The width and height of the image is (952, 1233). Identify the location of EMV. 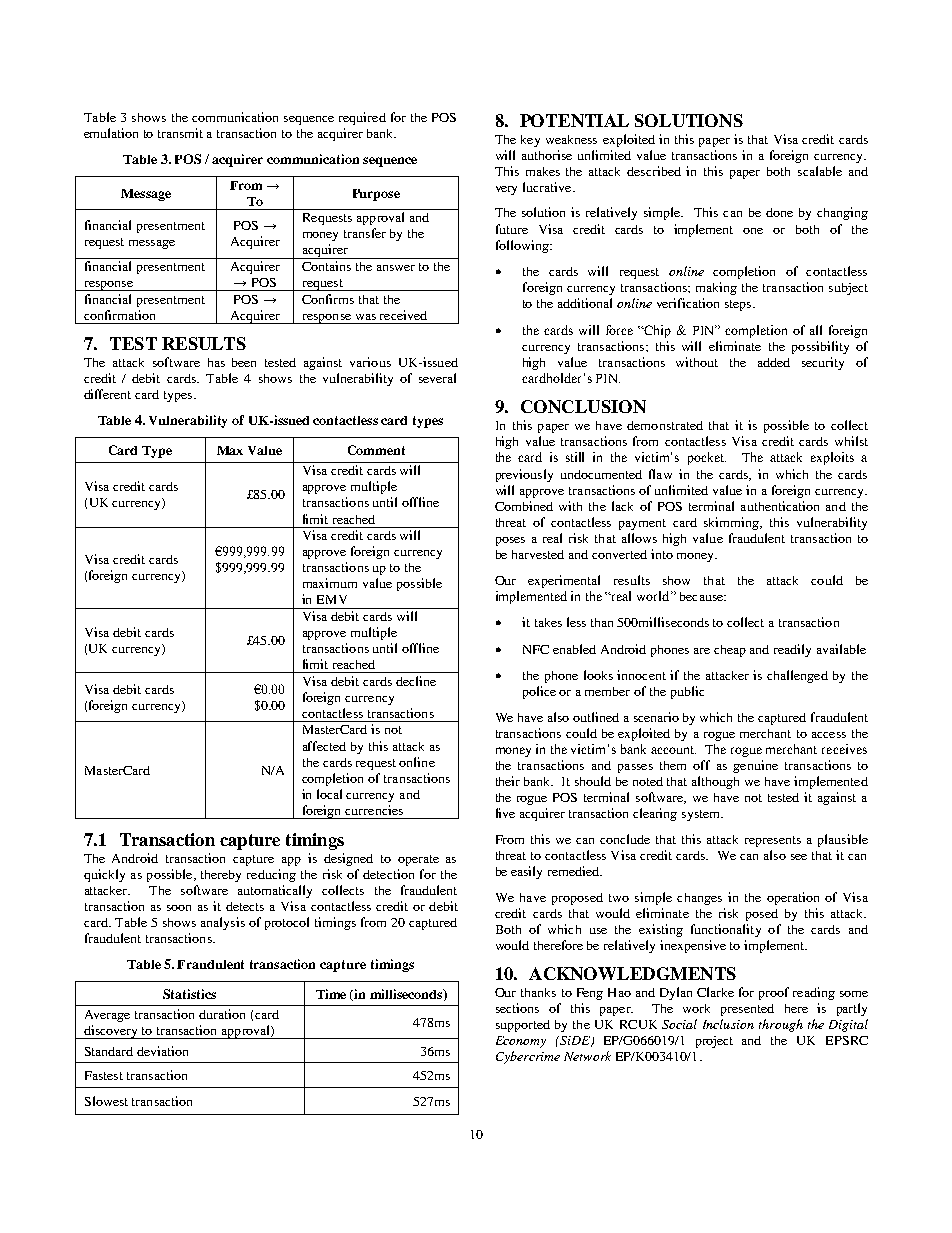
(332, 599).
